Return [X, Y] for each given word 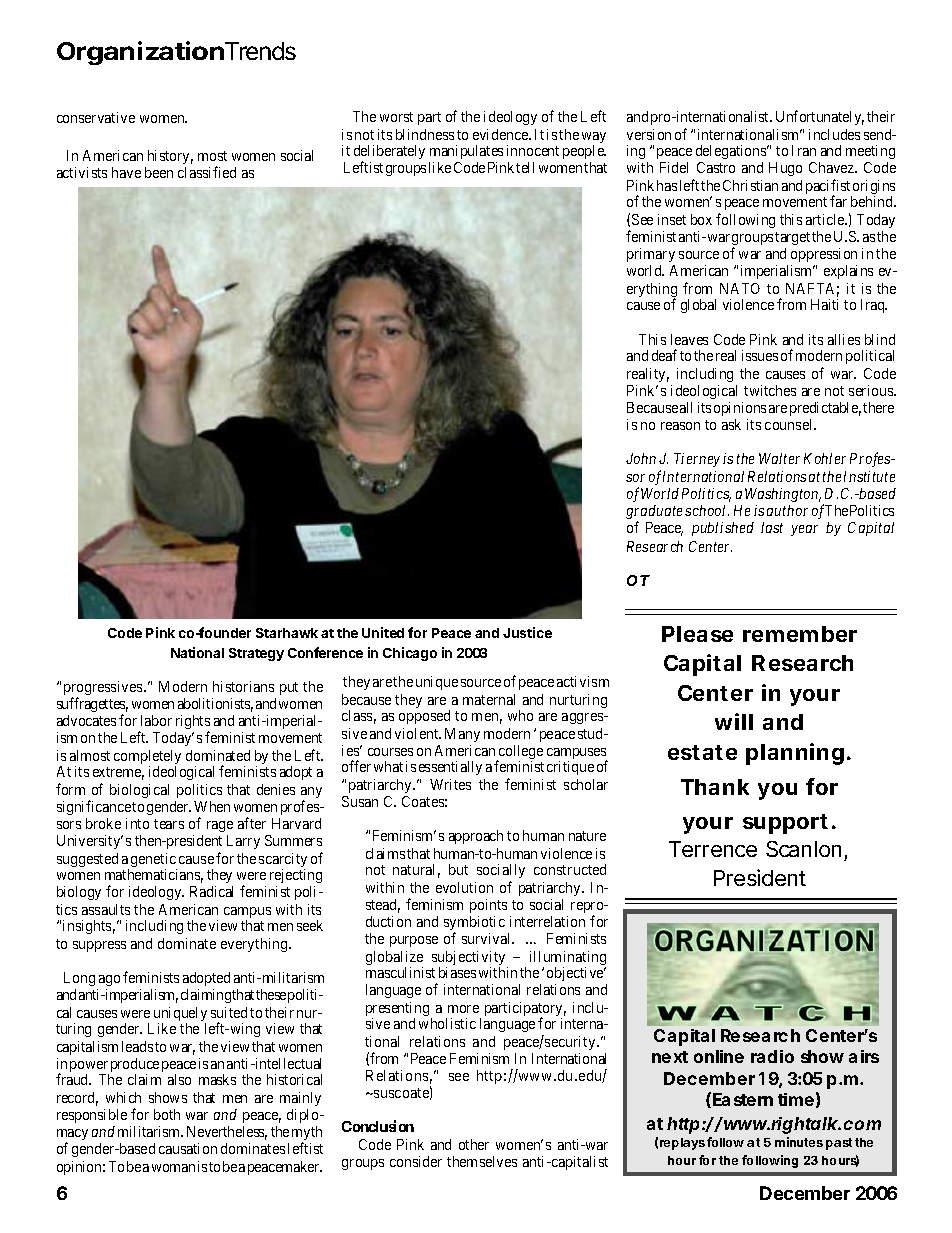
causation [188, 1148]
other [474, 1144]
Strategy [256, 654]
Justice [527, 632]
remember [800, 634]
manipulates [466, 152]
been [159, 172]
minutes [799, 1142]
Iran [804, 150]
